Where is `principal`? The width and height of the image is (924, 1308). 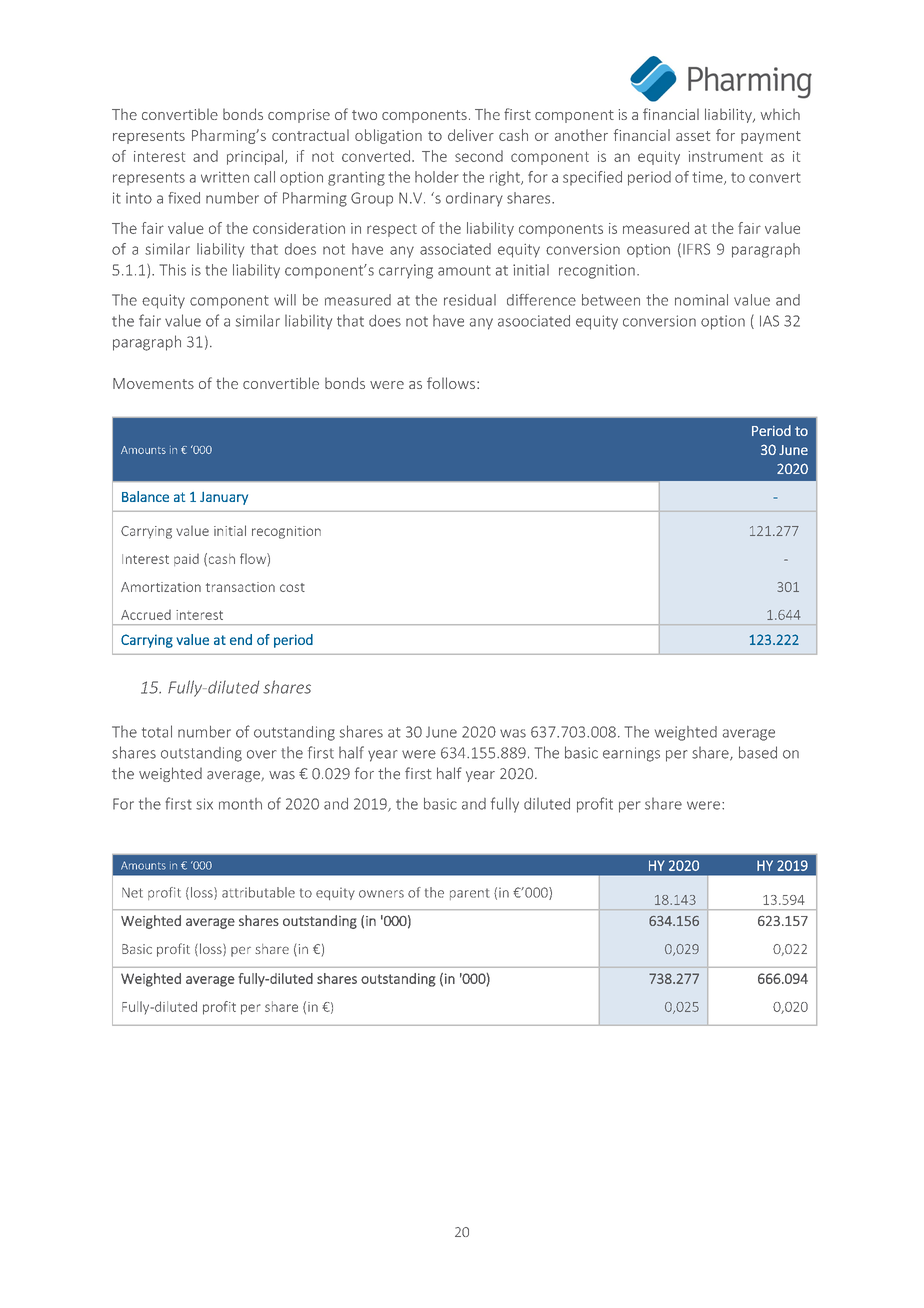
principal is located at coordinates (256, 157).
